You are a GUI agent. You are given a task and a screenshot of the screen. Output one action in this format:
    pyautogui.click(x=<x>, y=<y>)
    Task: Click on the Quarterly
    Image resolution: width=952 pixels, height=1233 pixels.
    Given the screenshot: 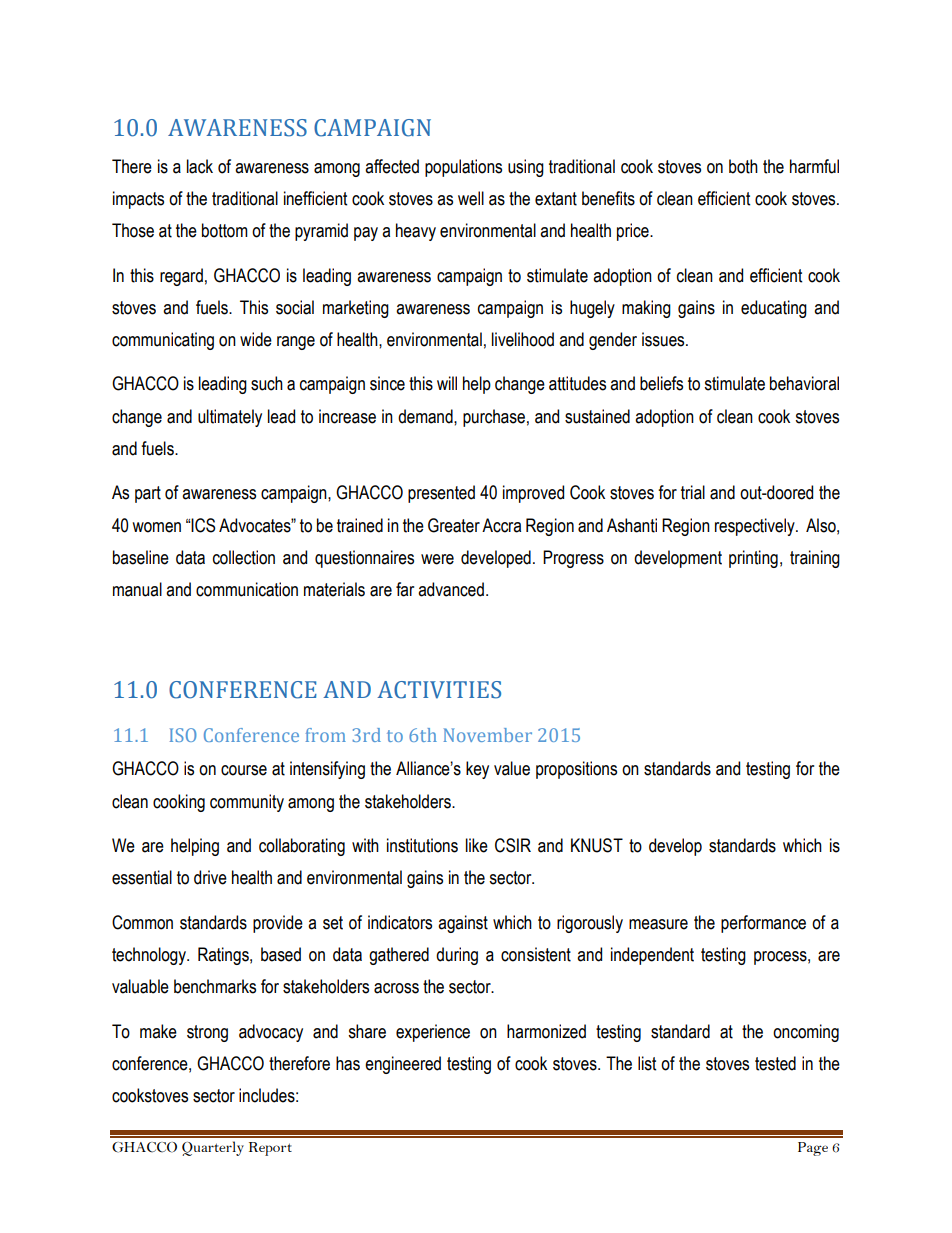 What is the action you would take?
    pyautogui.click(x=213, y=1148)
